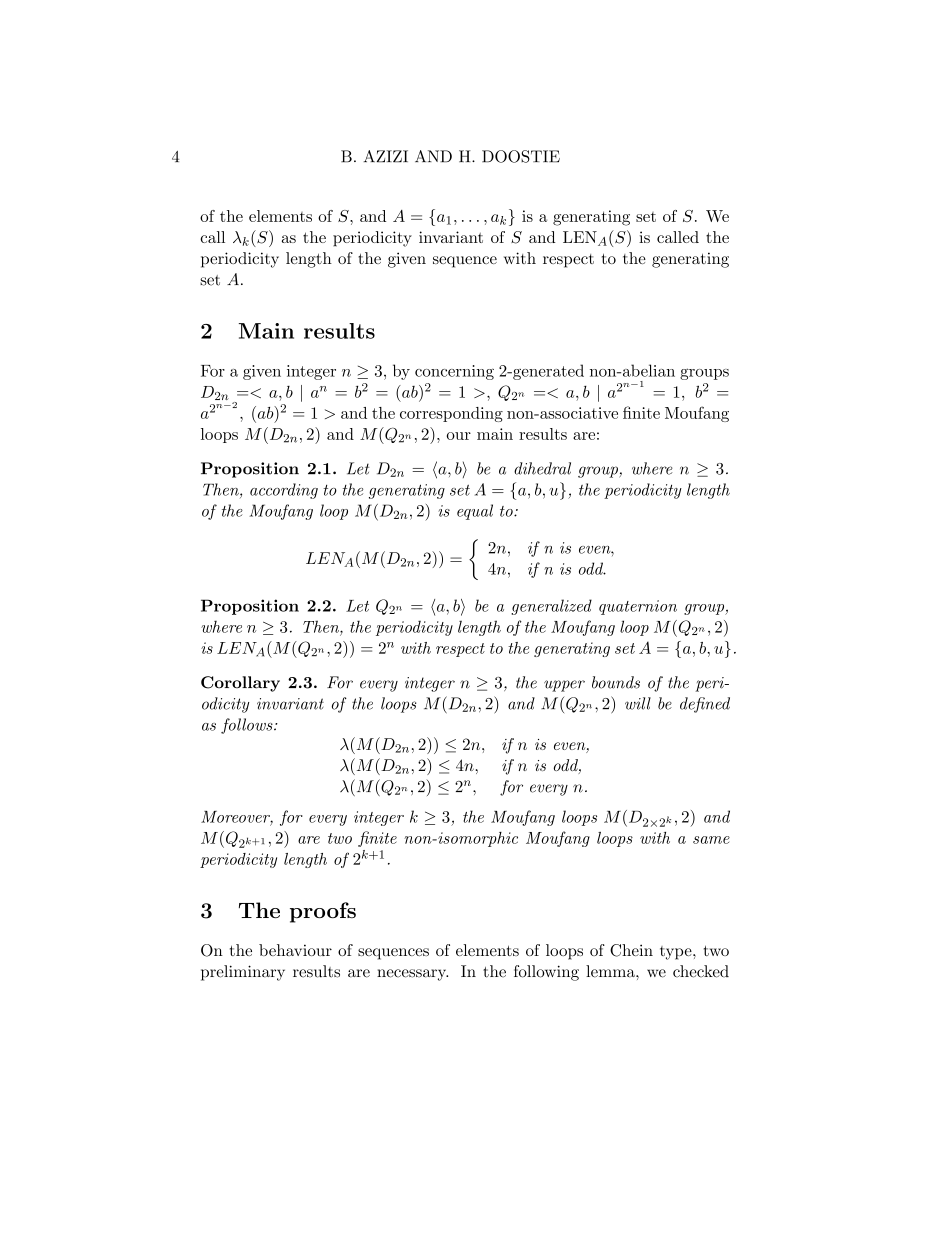 The width and height of the image is (952, 1233). Describe the element at coordinates (284, 491) in the image. I see `according` at that location.
